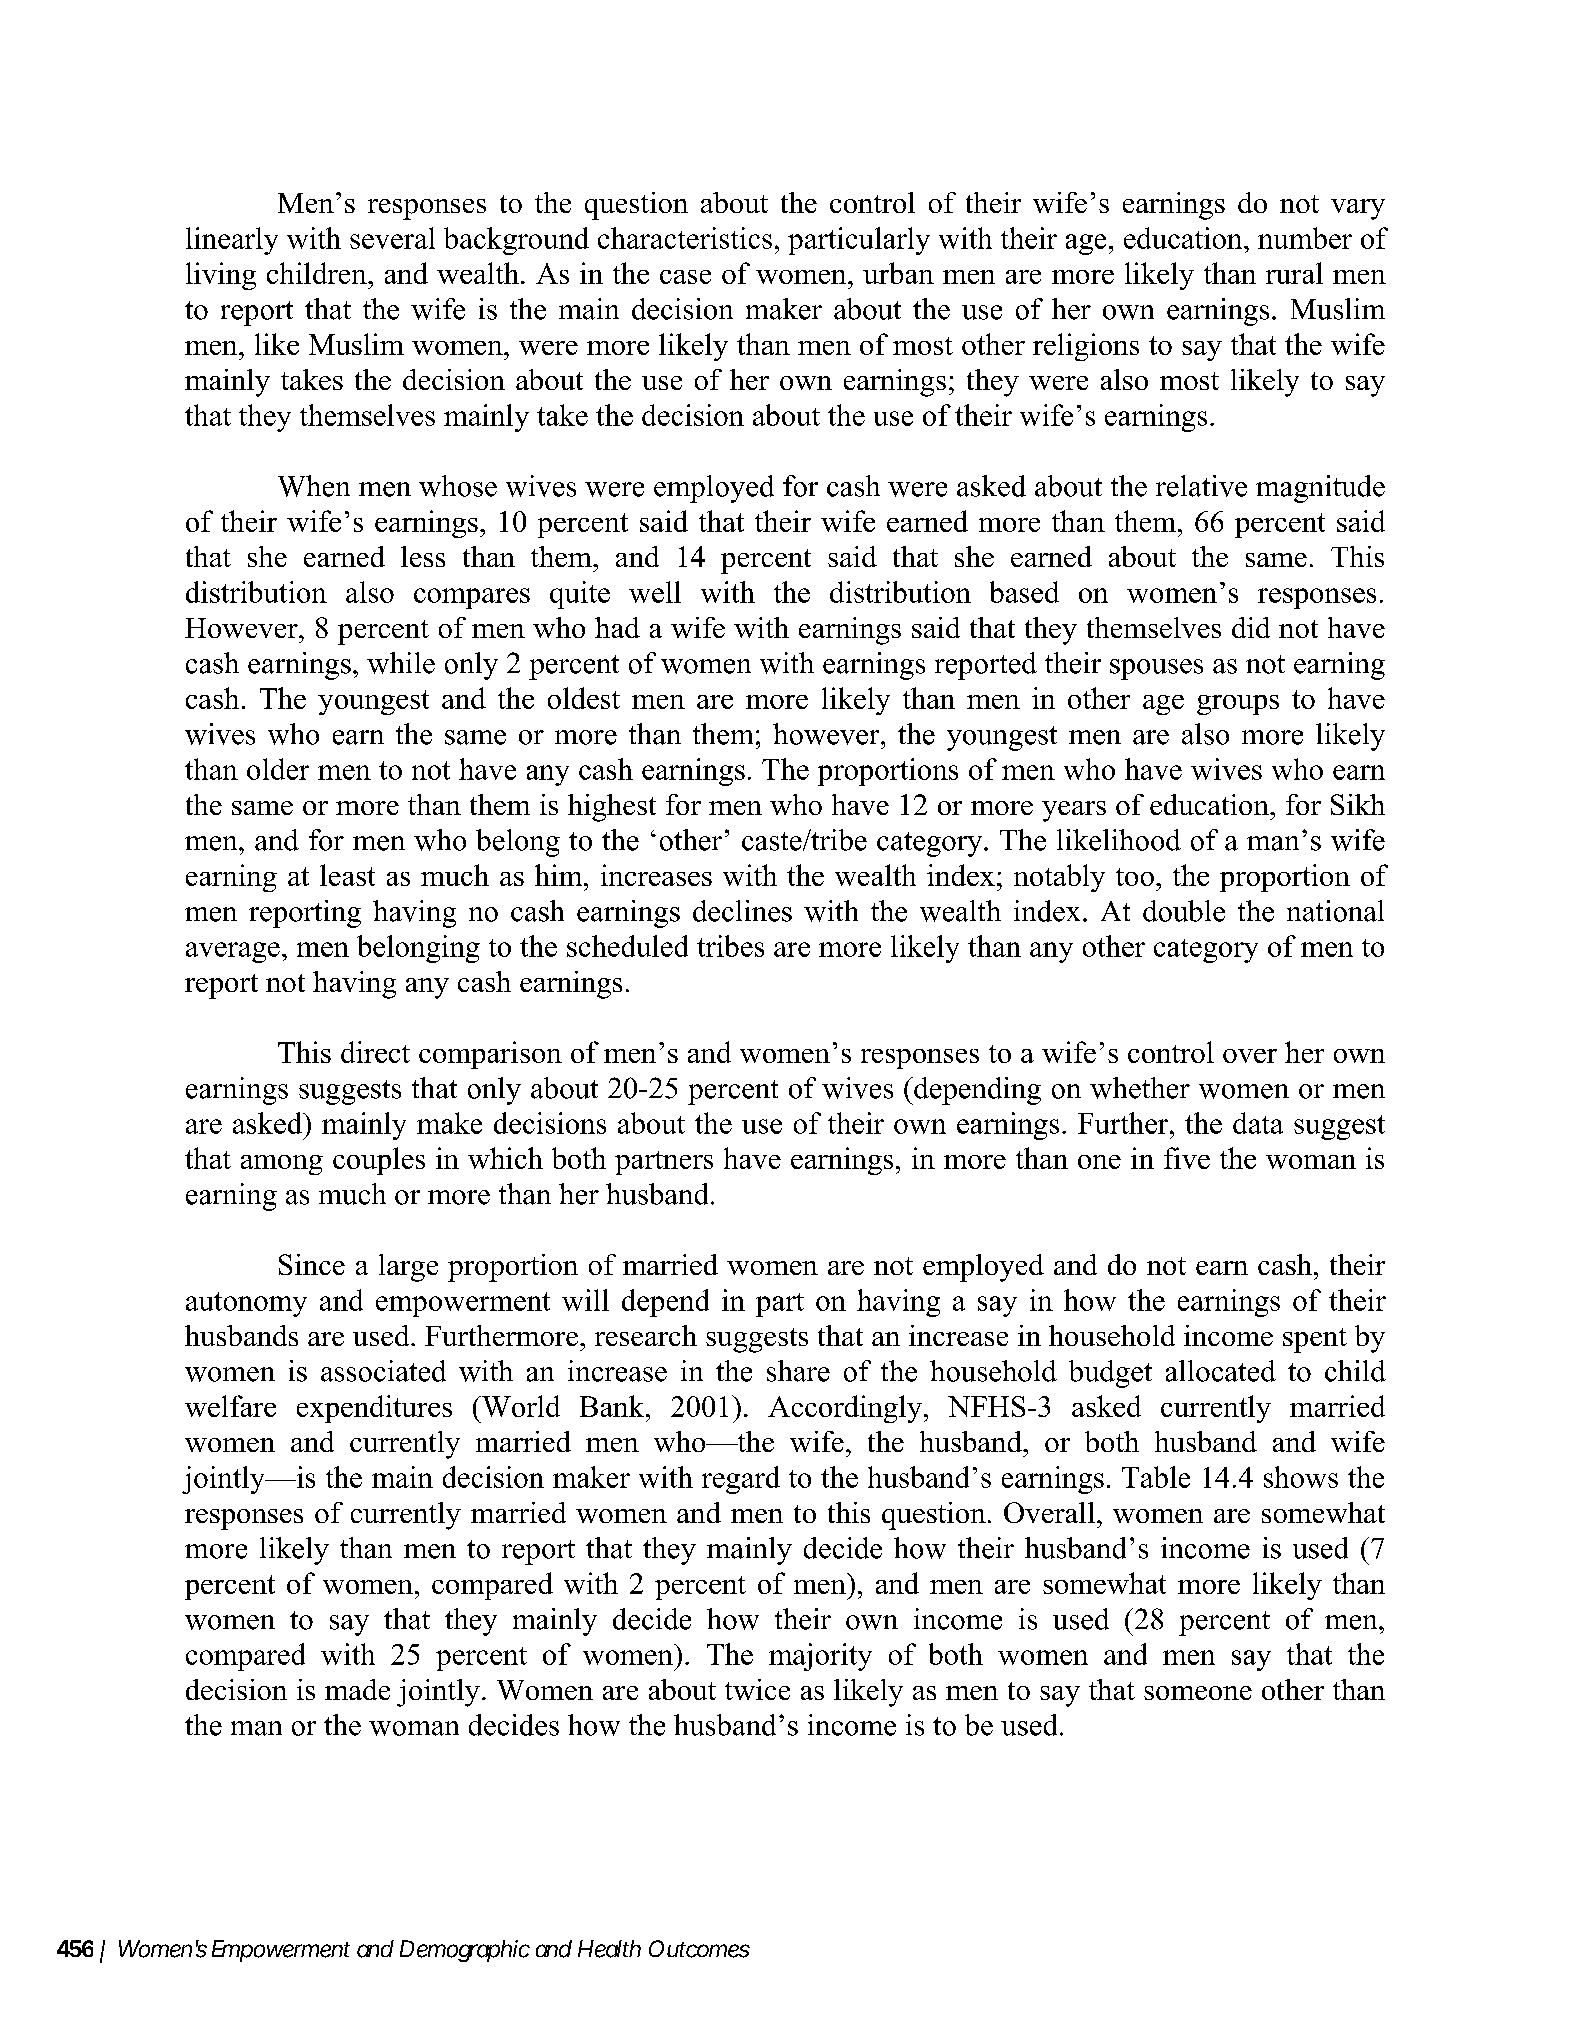  Describe the element at coordinates (383, 1371) in the screenshot. I see `associated` at that location.
